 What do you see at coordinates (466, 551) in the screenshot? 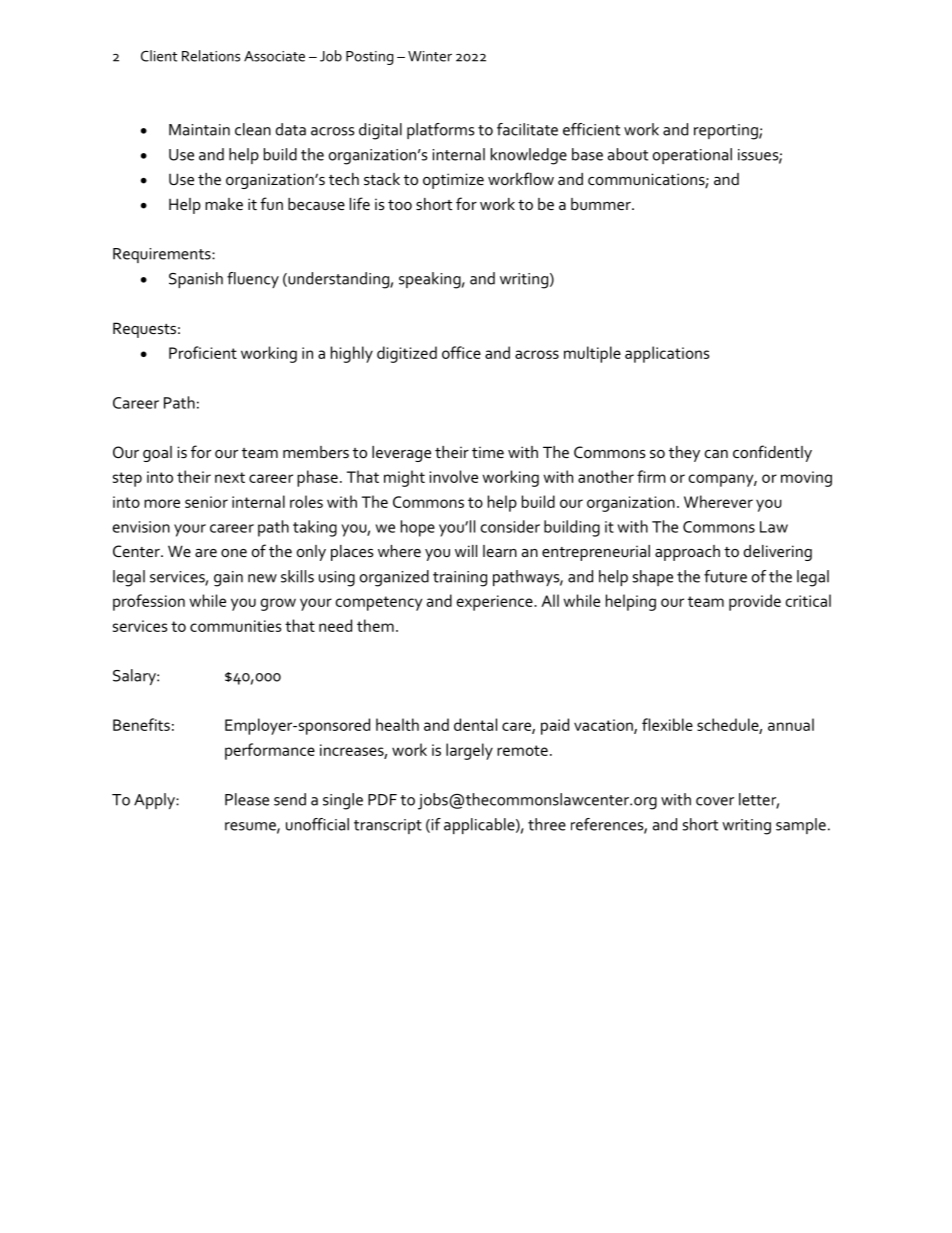
I see `will` at bounding box center [466, 551].
